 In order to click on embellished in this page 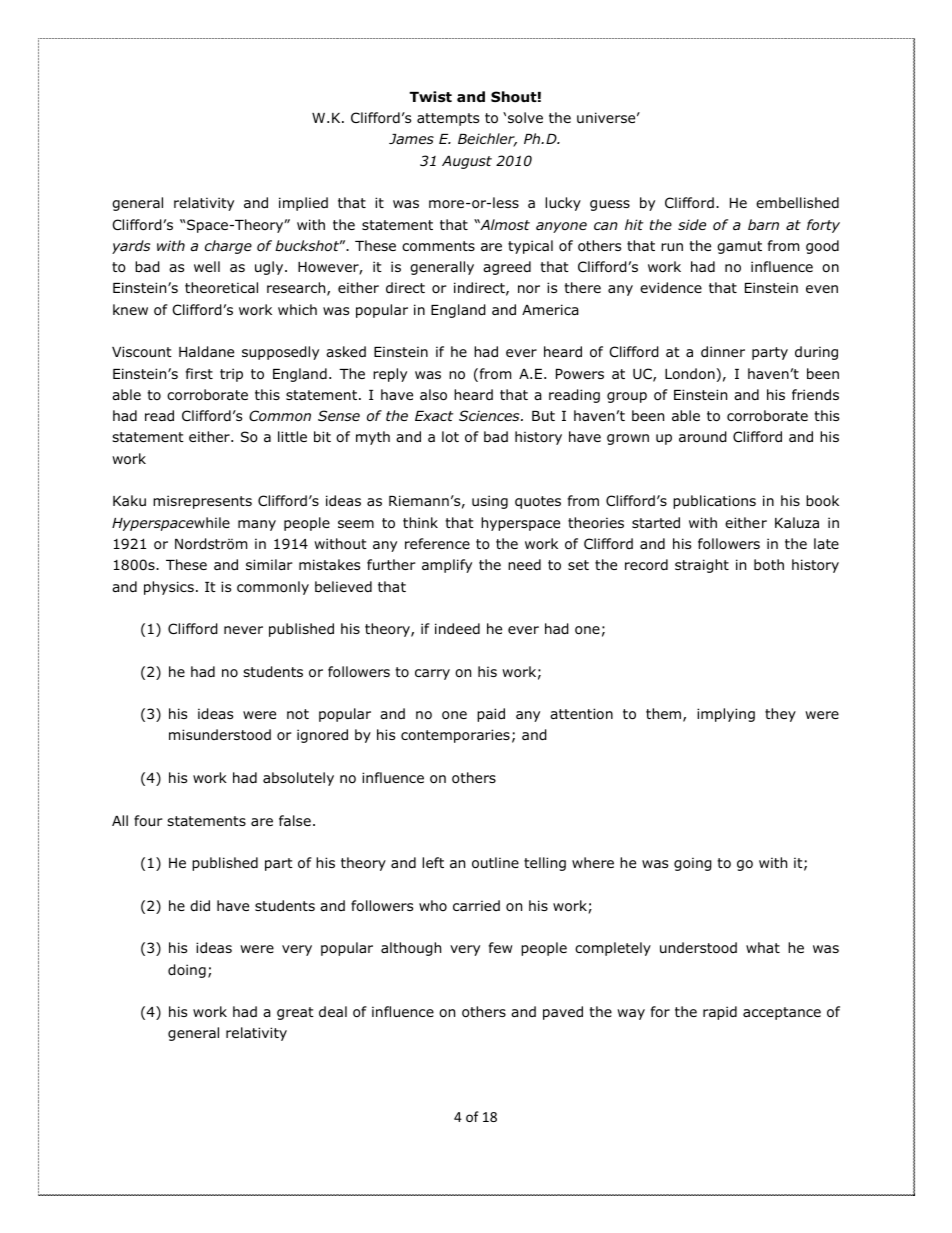, I will do `click(797, 202)`.
